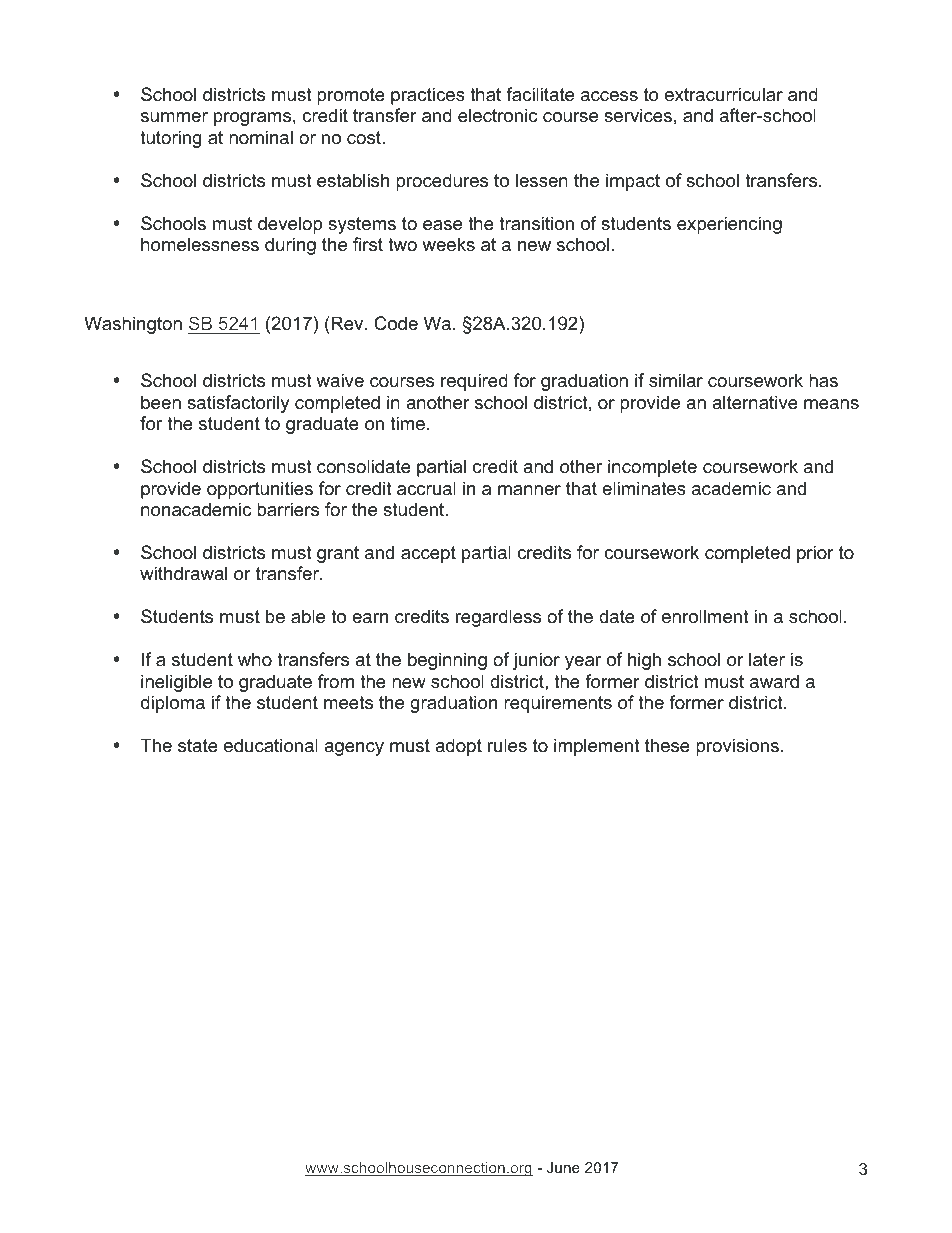 The image size is (952, 1233). Describe the element at coordinates (737, 747) in the screenshot. I see `provisions` at that location.
